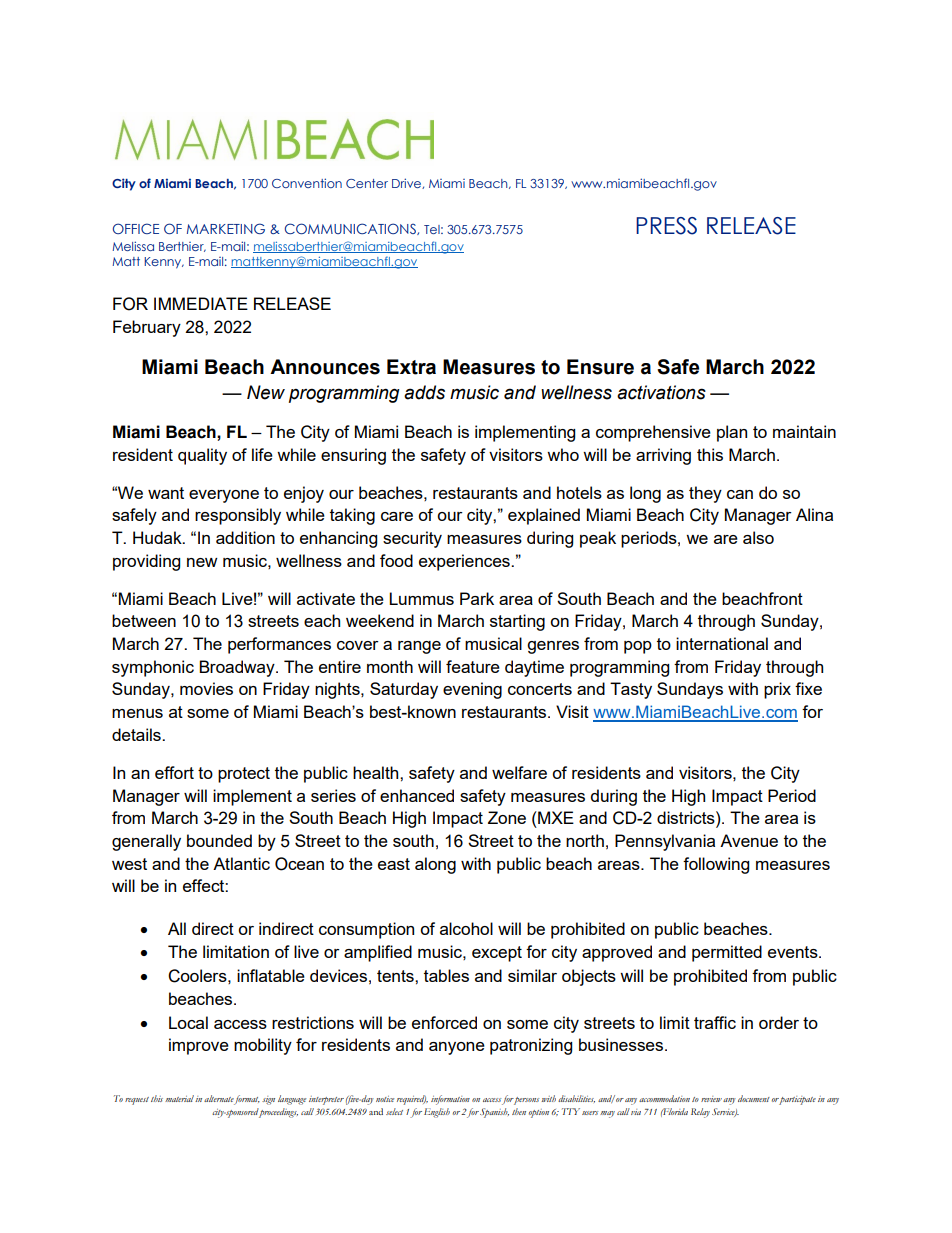  Describe the element at coordinates (219, 1098) in the document. I see `alternate` at that location.
